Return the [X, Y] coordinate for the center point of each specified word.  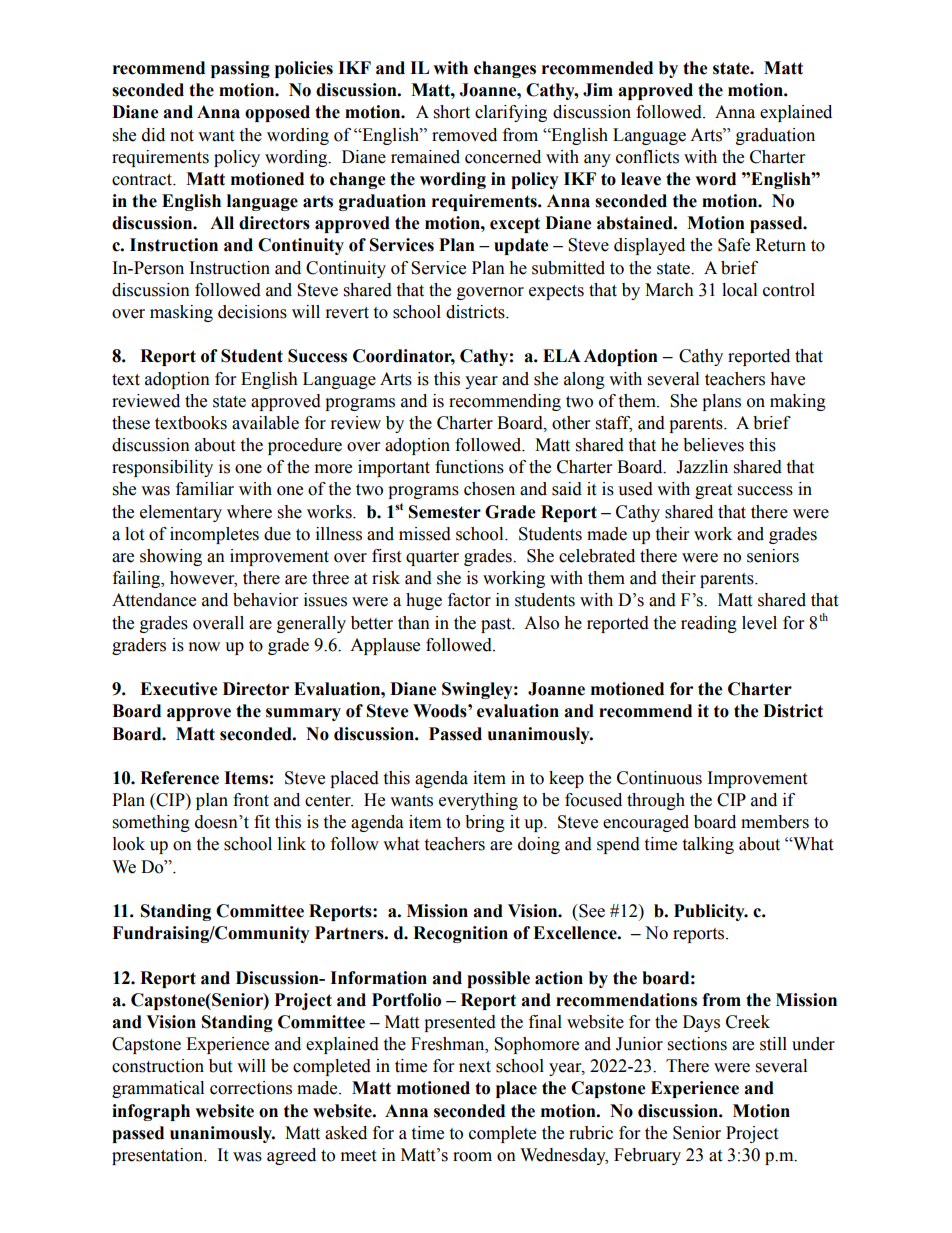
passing [240, 69]
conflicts [647, 157]
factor [469, 600]
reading [709, 624]
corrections [251, 1088]
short [452, 112]
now [204, 647]
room [472, 1157]
